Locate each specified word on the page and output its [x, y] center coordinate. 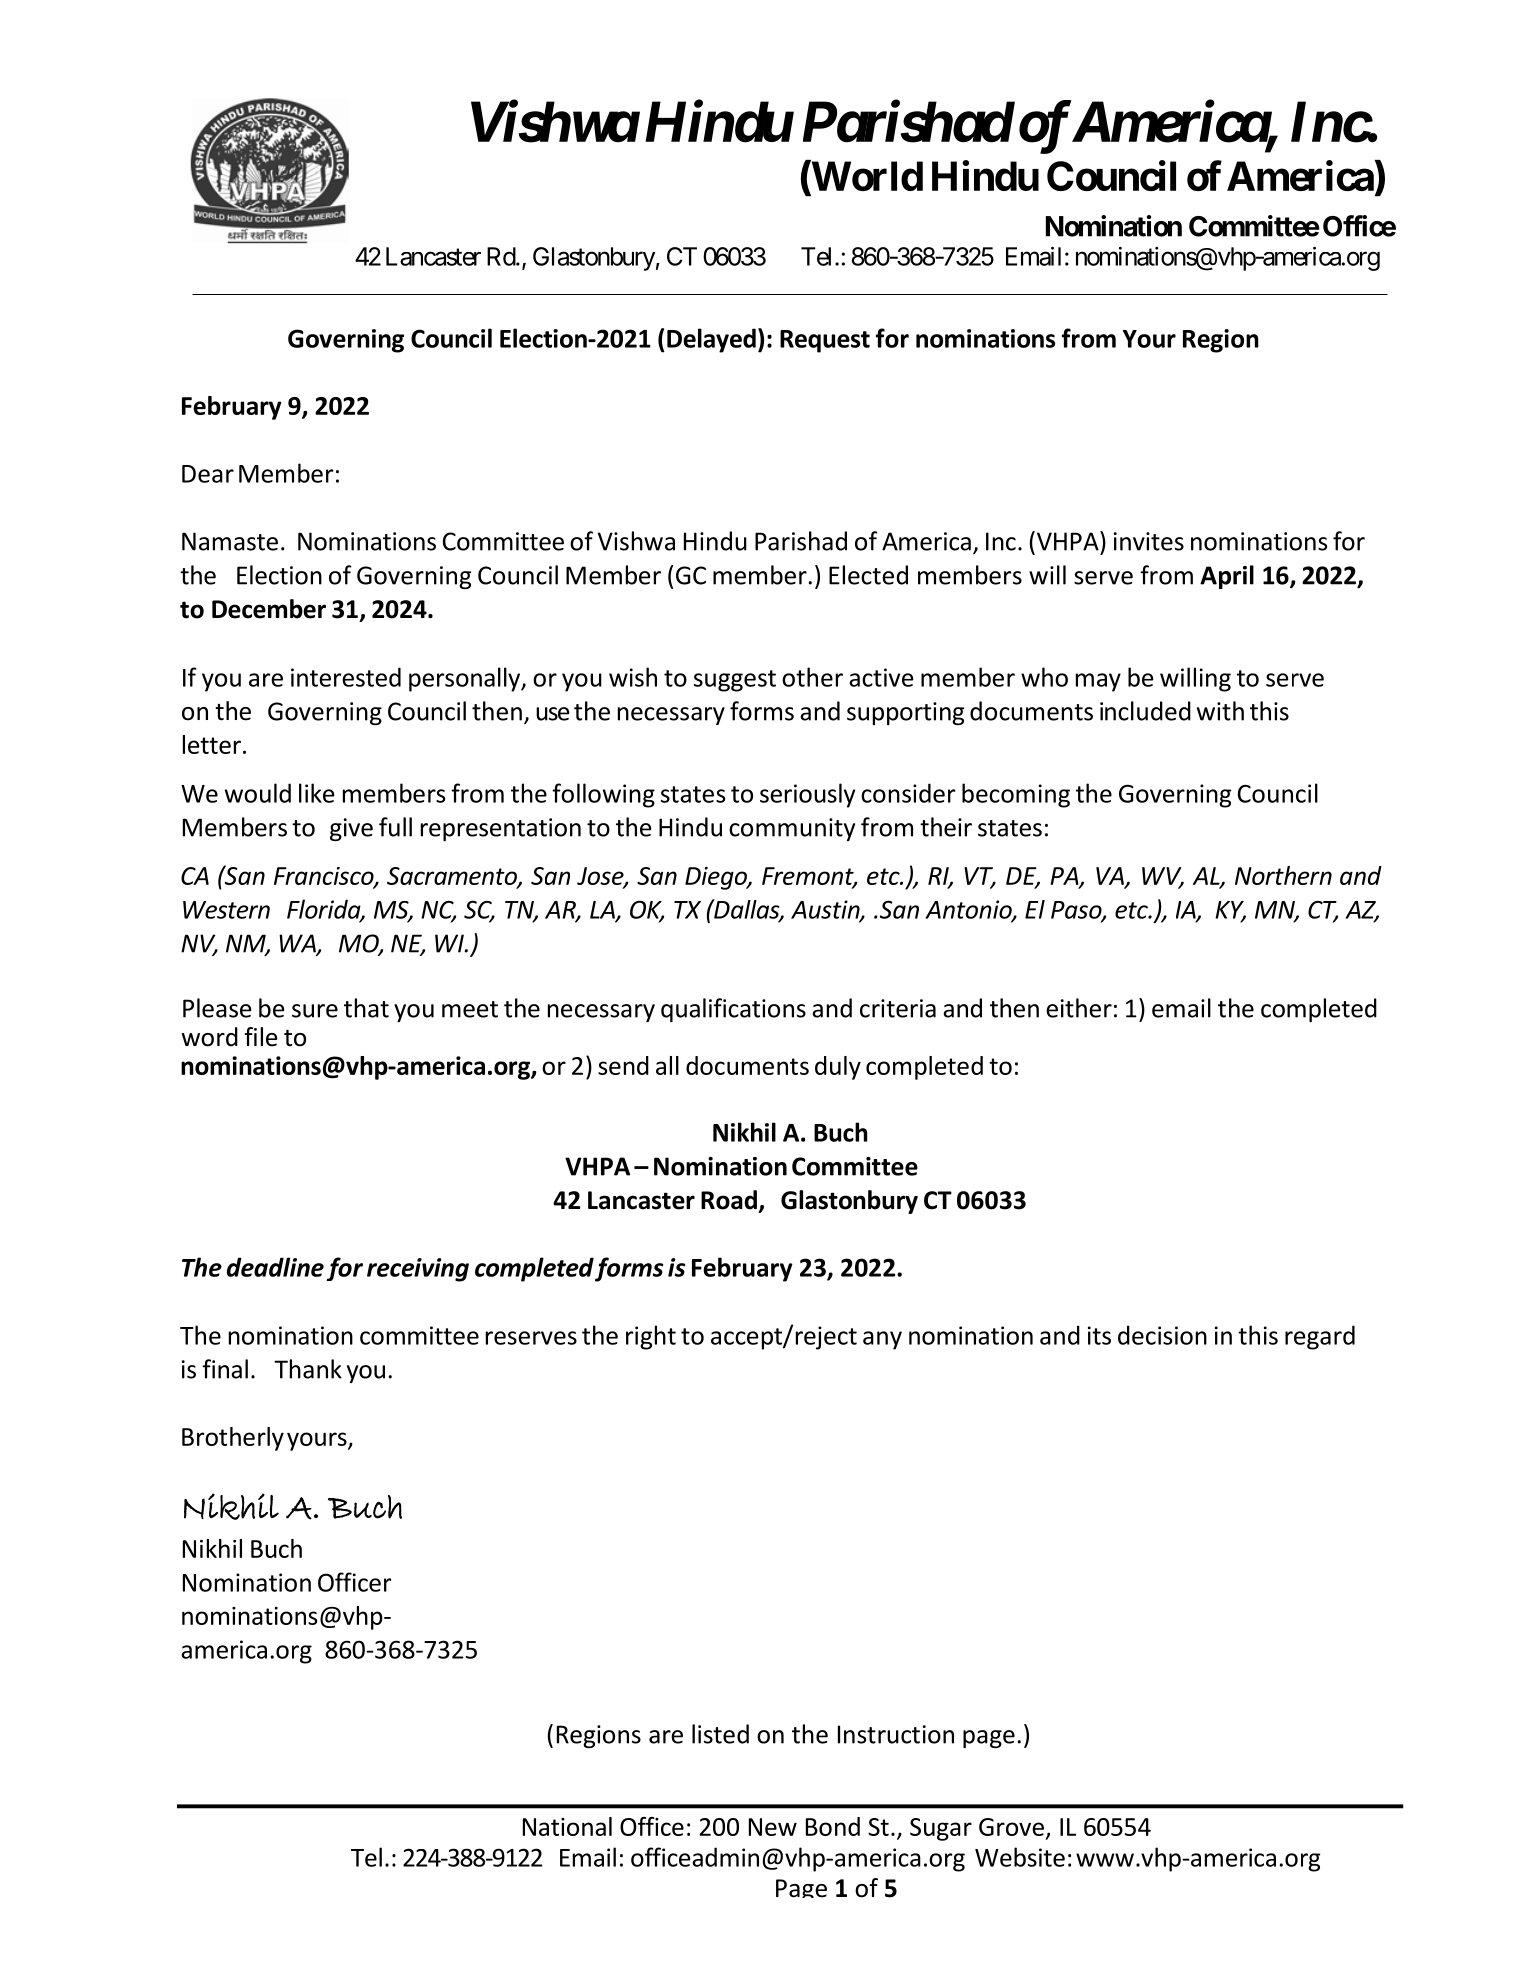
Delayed [711, 340]
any [882, 1340]
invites [1149, 541]
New [773, 1827]
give [351, 829]
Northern [1283, 875]
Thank [308, 1369]
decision [1162, 1335]
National [567, 1826]
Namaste [230, 541]
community [792, 829]
